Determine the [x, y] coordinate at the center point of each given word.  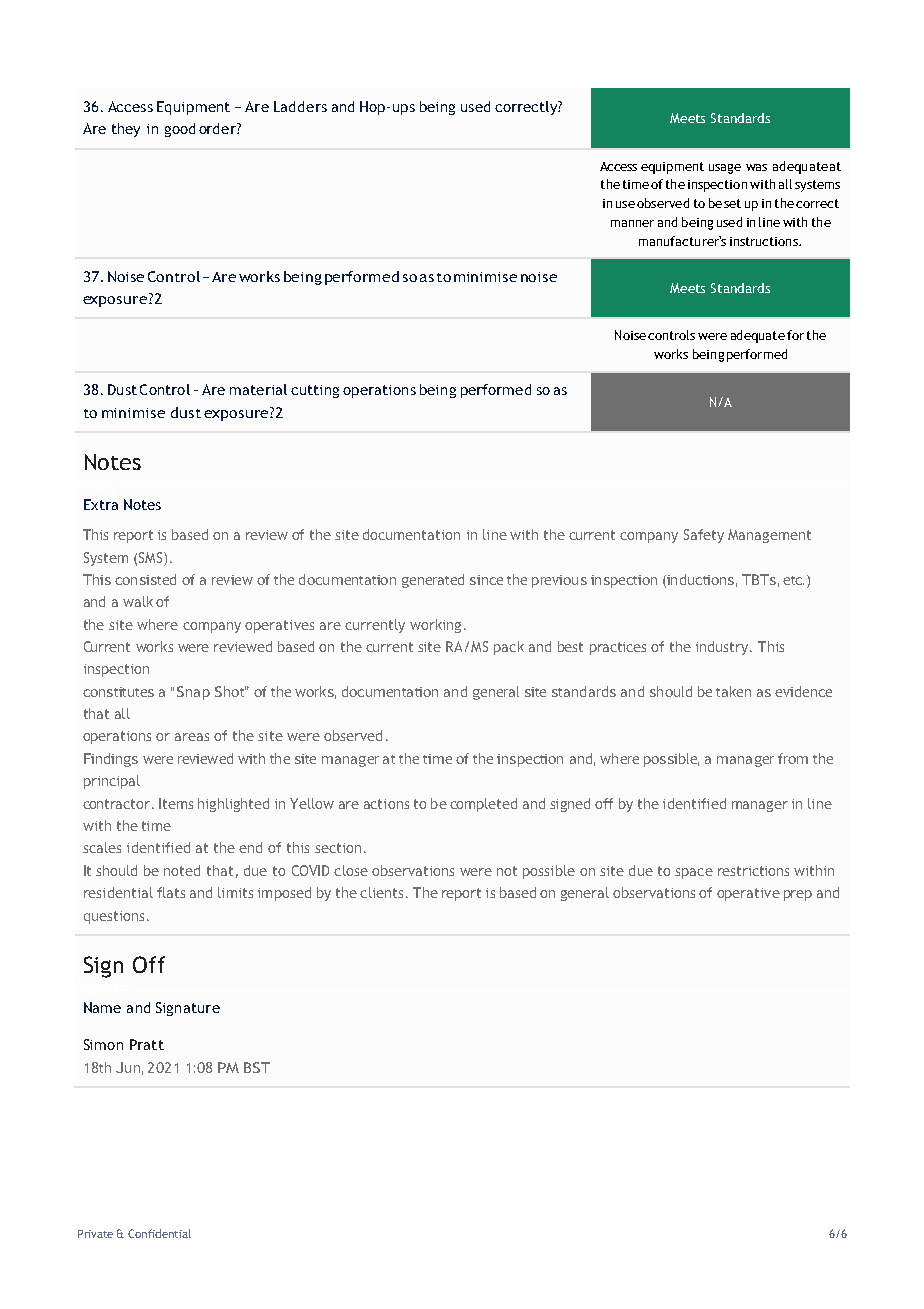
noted [182, 870]
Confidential [159, 1233]
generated [433, 581]
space [694, 873]
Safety [704, 536]
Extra [101, 504]
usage [725, 169]
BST [257, 1067]
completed [483, 805]
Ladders [300, 106]
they [126, 130]
